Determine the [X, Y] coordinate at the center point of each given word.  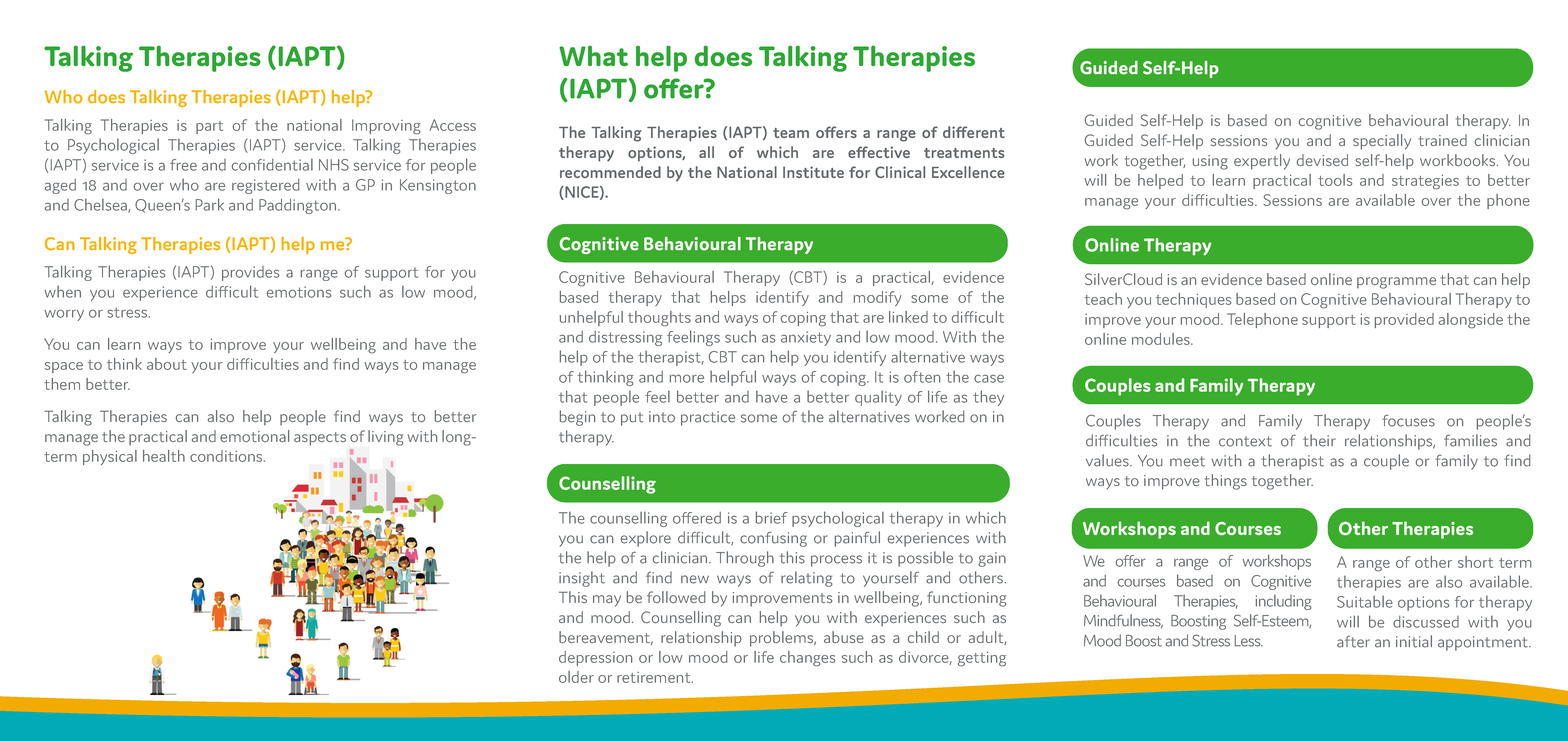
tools [1335, 180]
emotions [299, 292]
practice [708, 418]
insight [582, 579]
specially [1382, 142]
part [209, 127]
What [593, 56]
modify [877, 298]
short [1475, 562]
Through [745, 559]
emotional [254, 436]
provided [1404, 320]
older [576, 677]
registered [266, 186]
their [1319, 440]
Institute [813, 172]
